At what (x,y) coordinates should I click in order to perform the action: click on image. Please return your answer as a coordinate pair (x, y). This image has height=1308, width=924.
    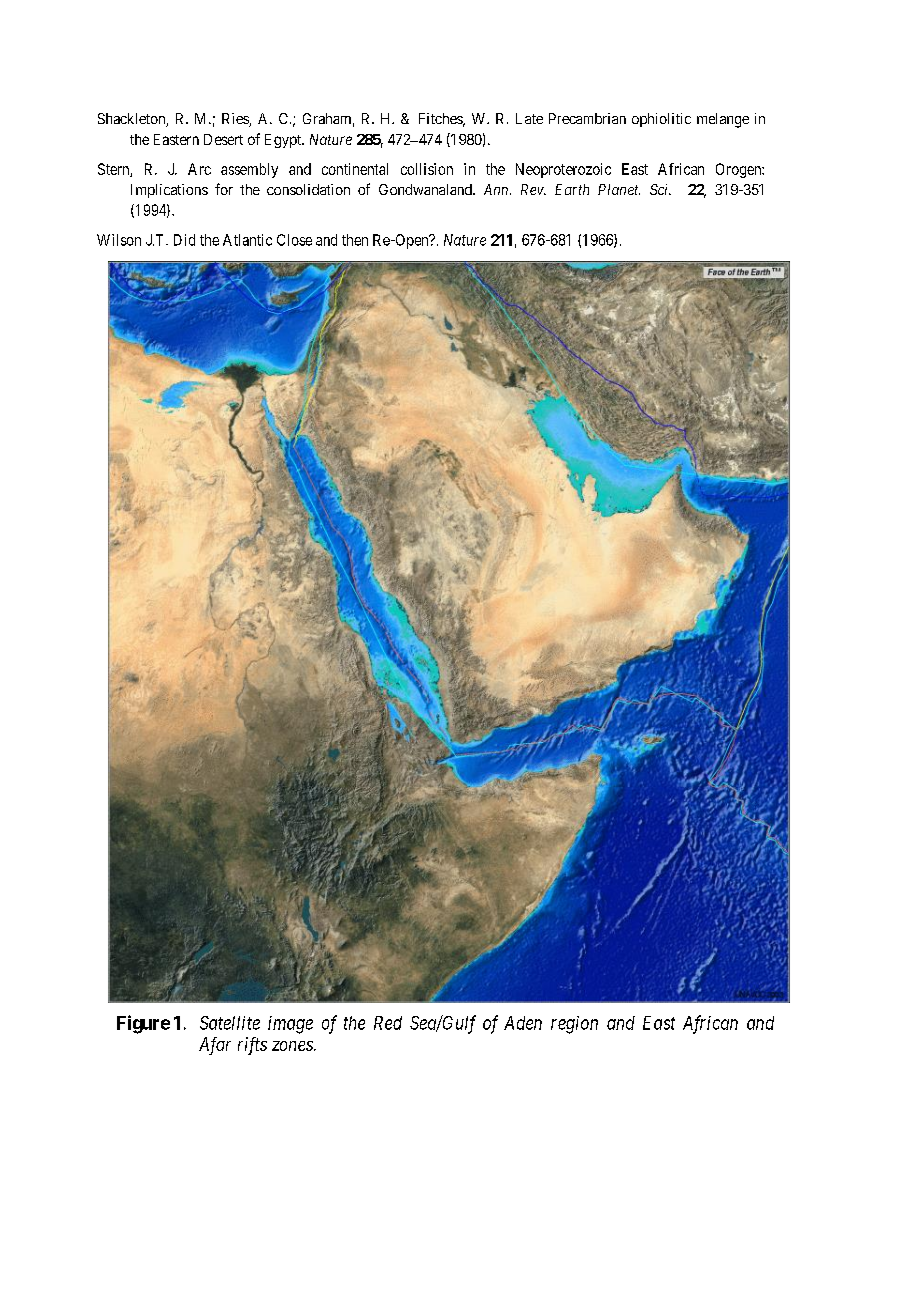
    Looking at the image, I should click on (290, 1025).
